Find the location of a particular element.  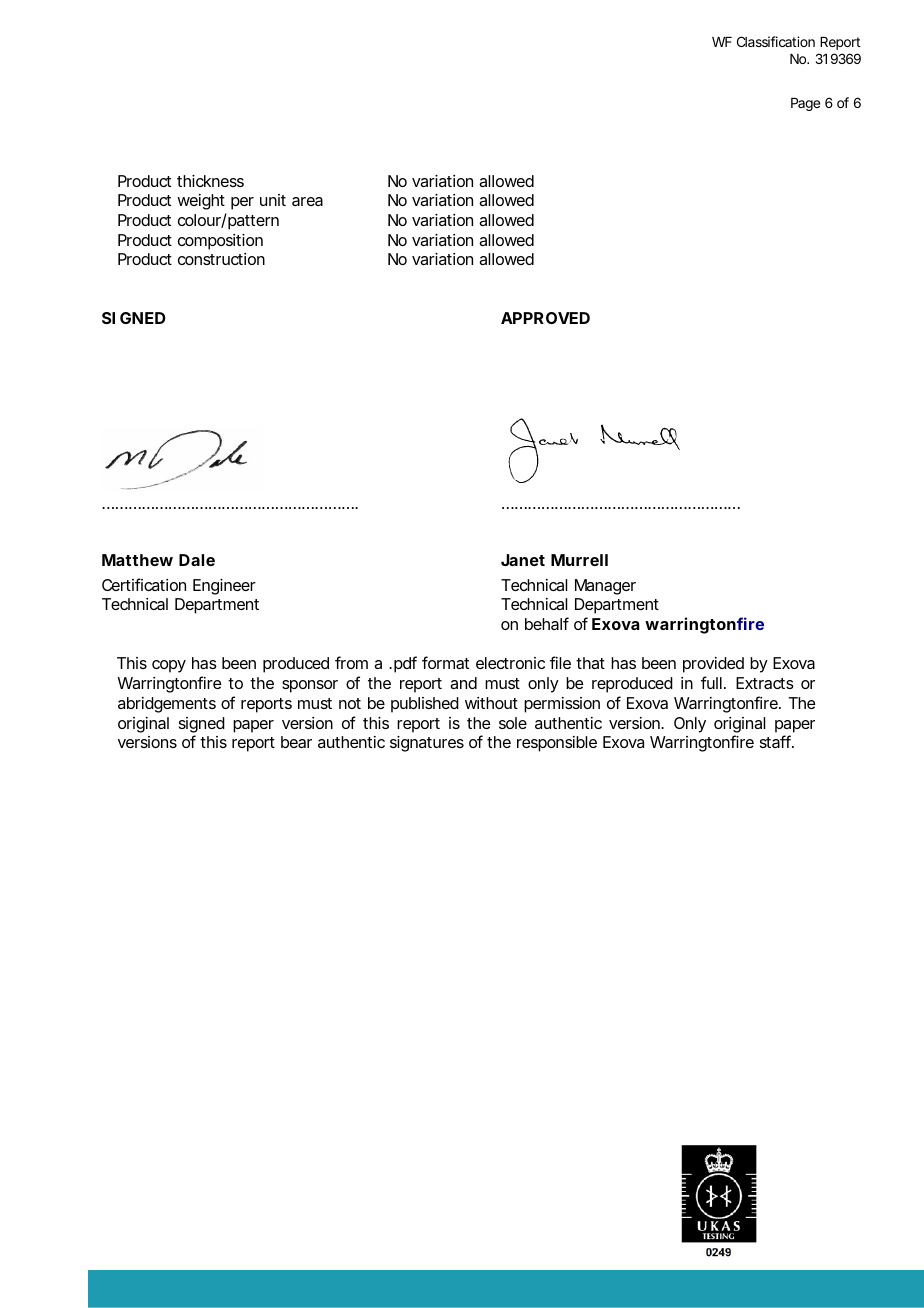

staff is located at coordinates (775, 741).
